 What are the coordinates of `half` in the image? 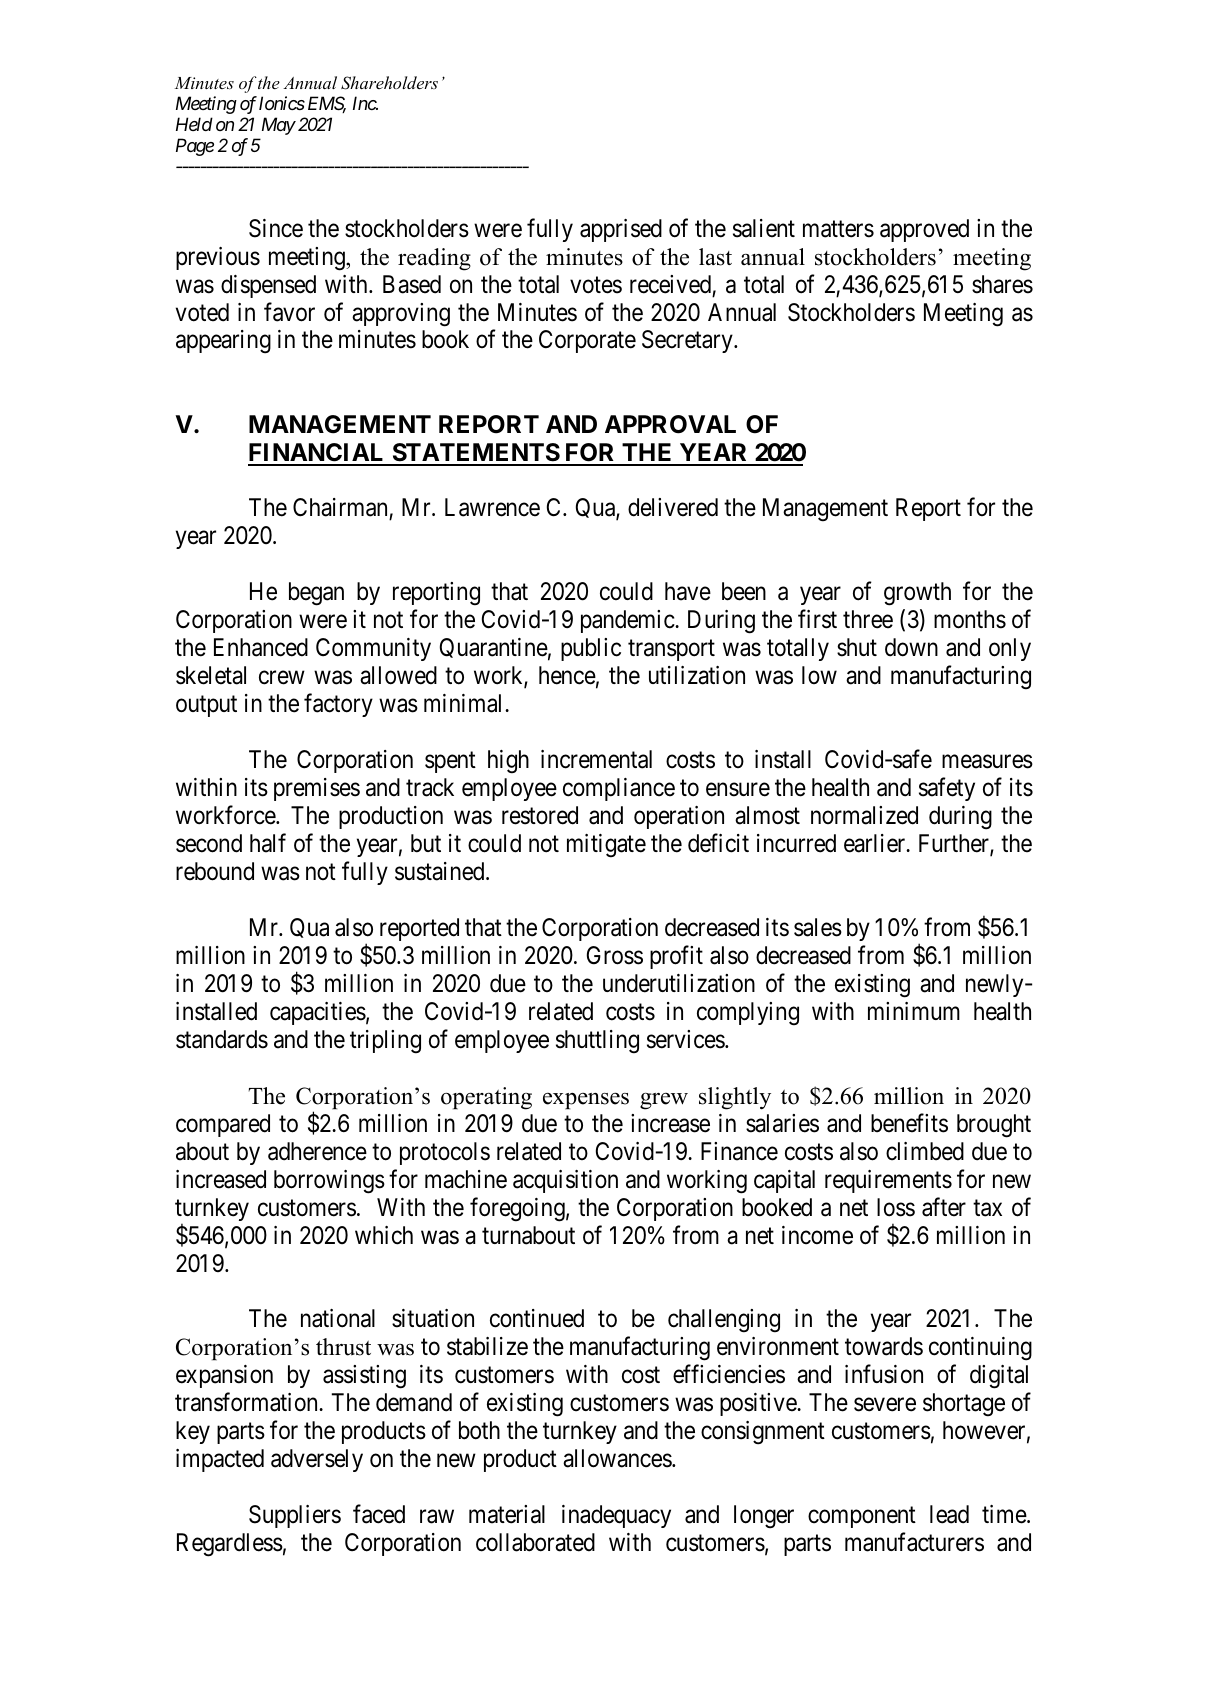 It's located at (268, 843).
